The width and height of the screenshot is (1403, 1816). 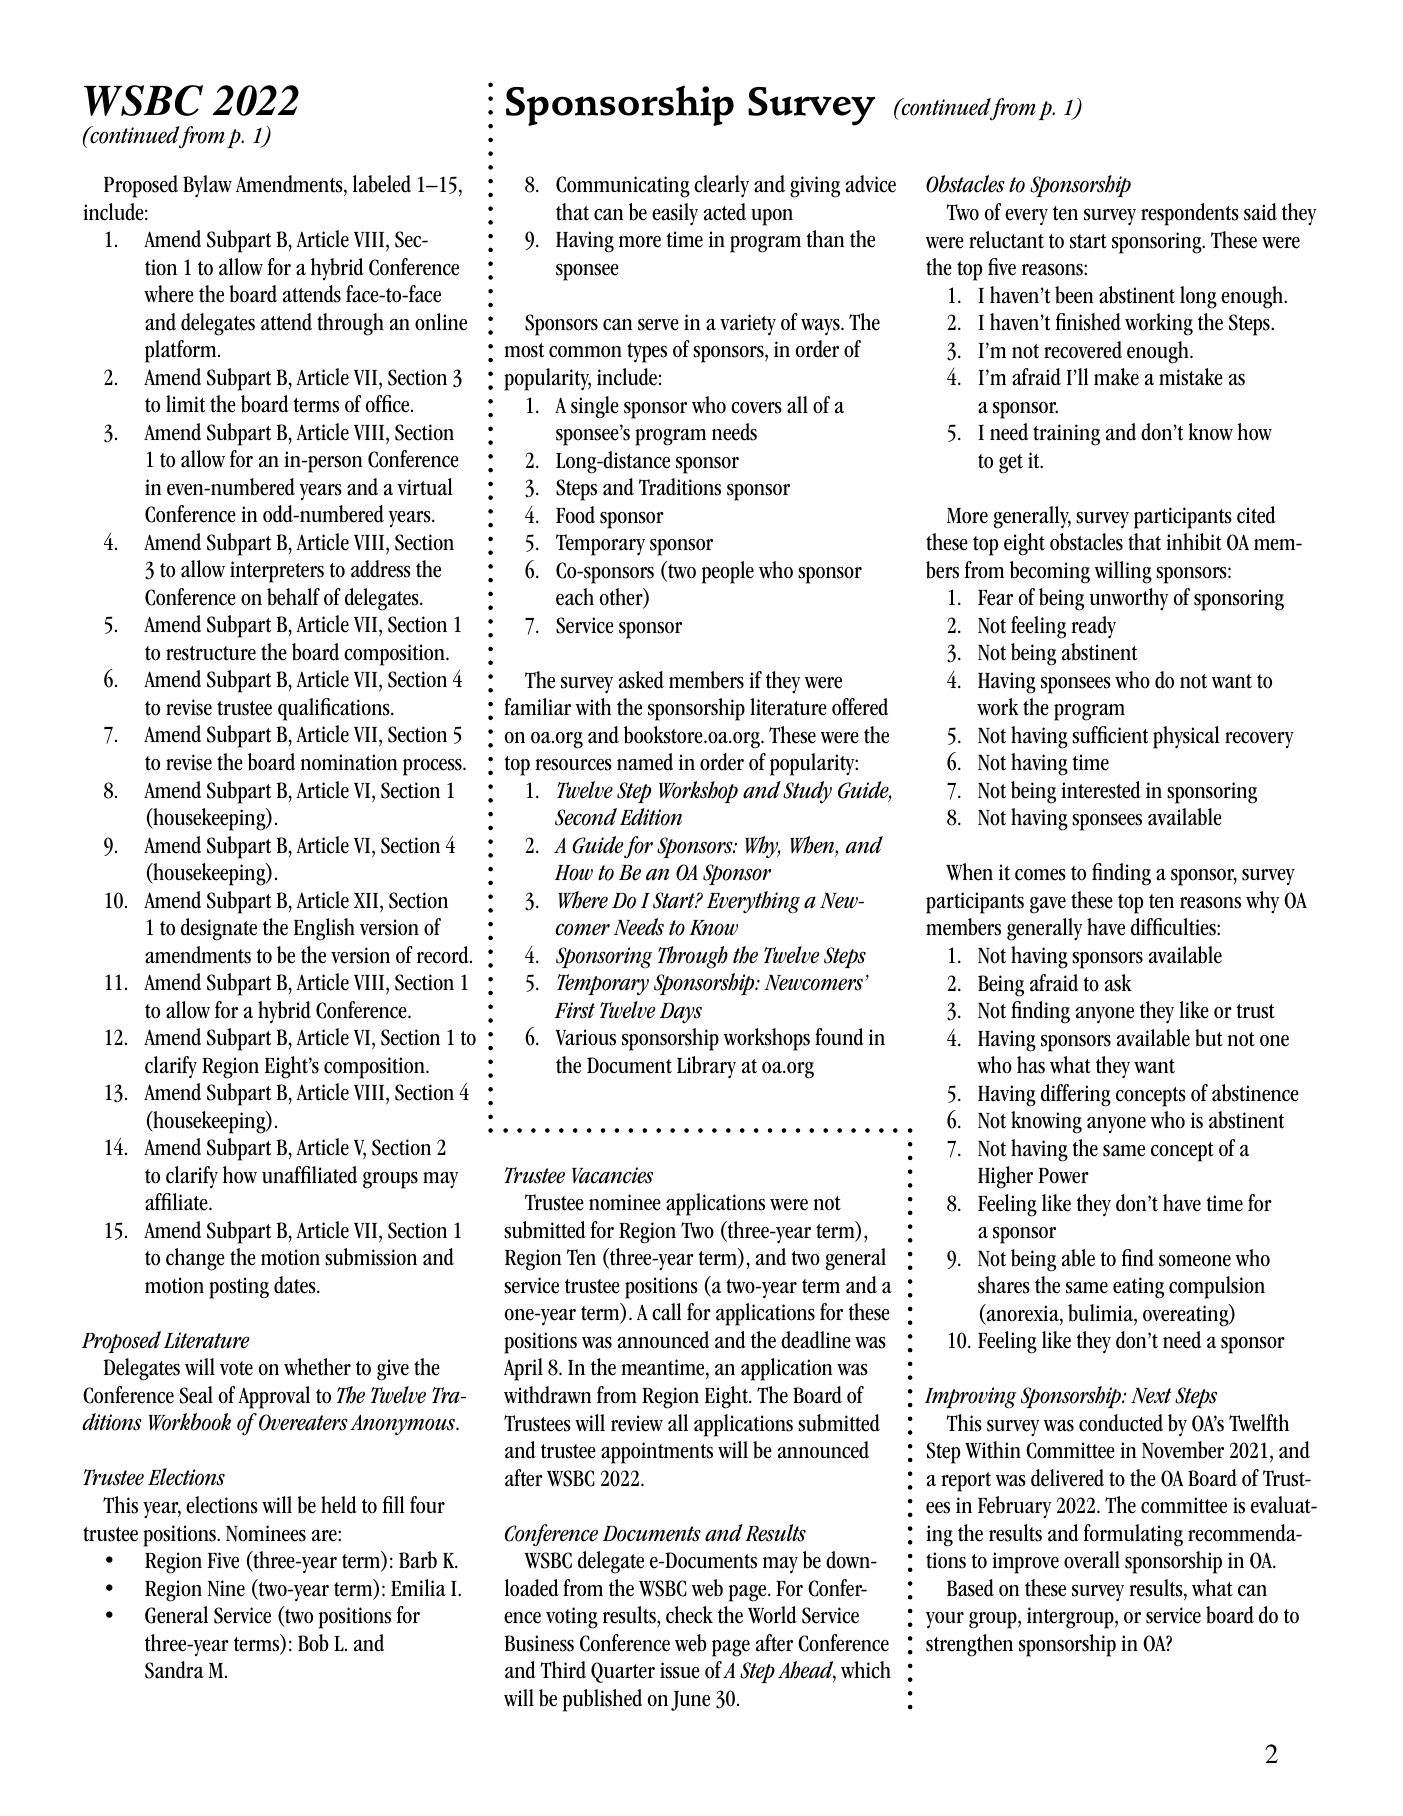 What do you see at coordinates (680, 1670) in the screenshot?
I see `issue` at bounding box center [680, 1670].
